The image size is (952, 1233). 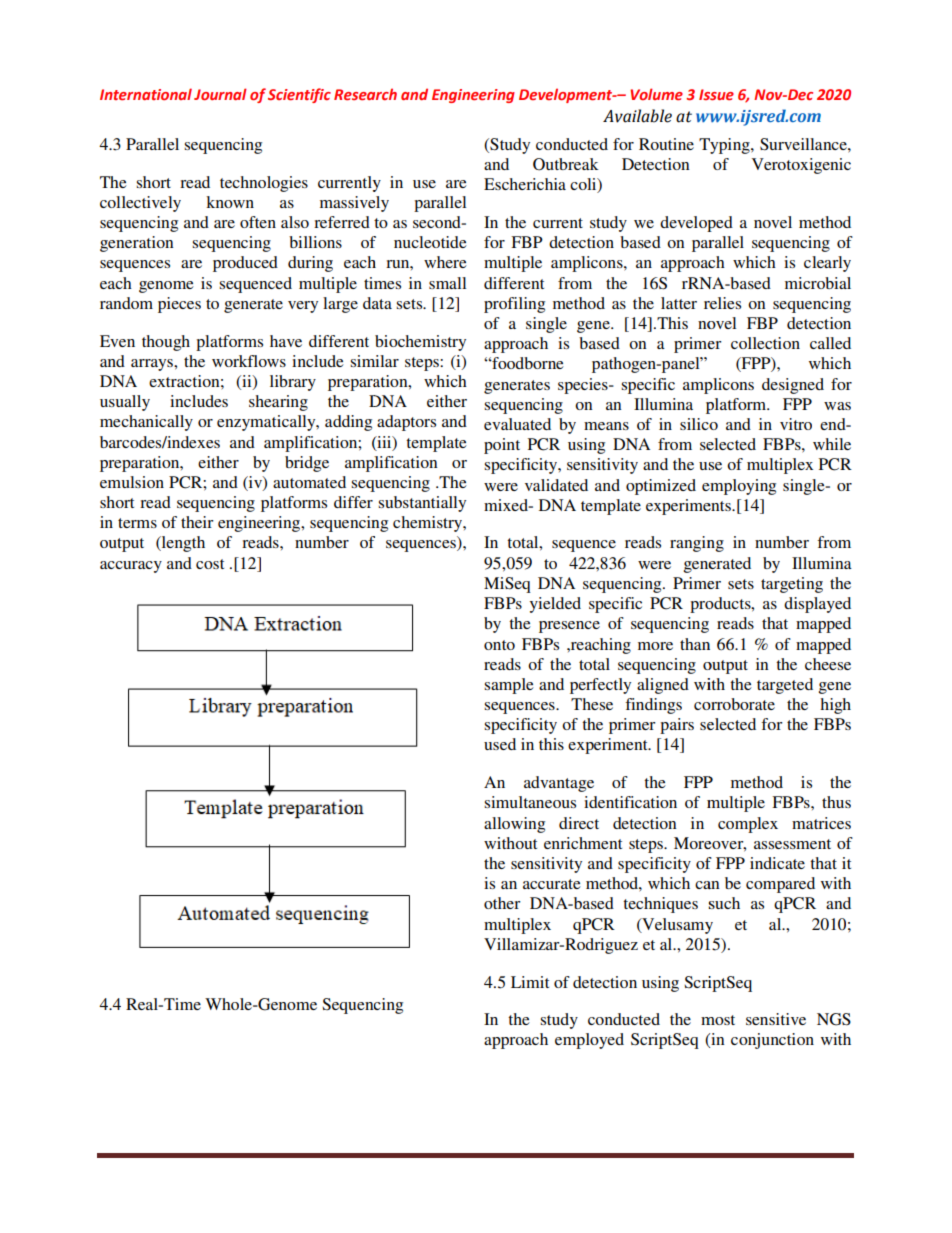 What do you see at coordinates (830, 343) in the page?
I see `called` at bounding box center [830, 343].
